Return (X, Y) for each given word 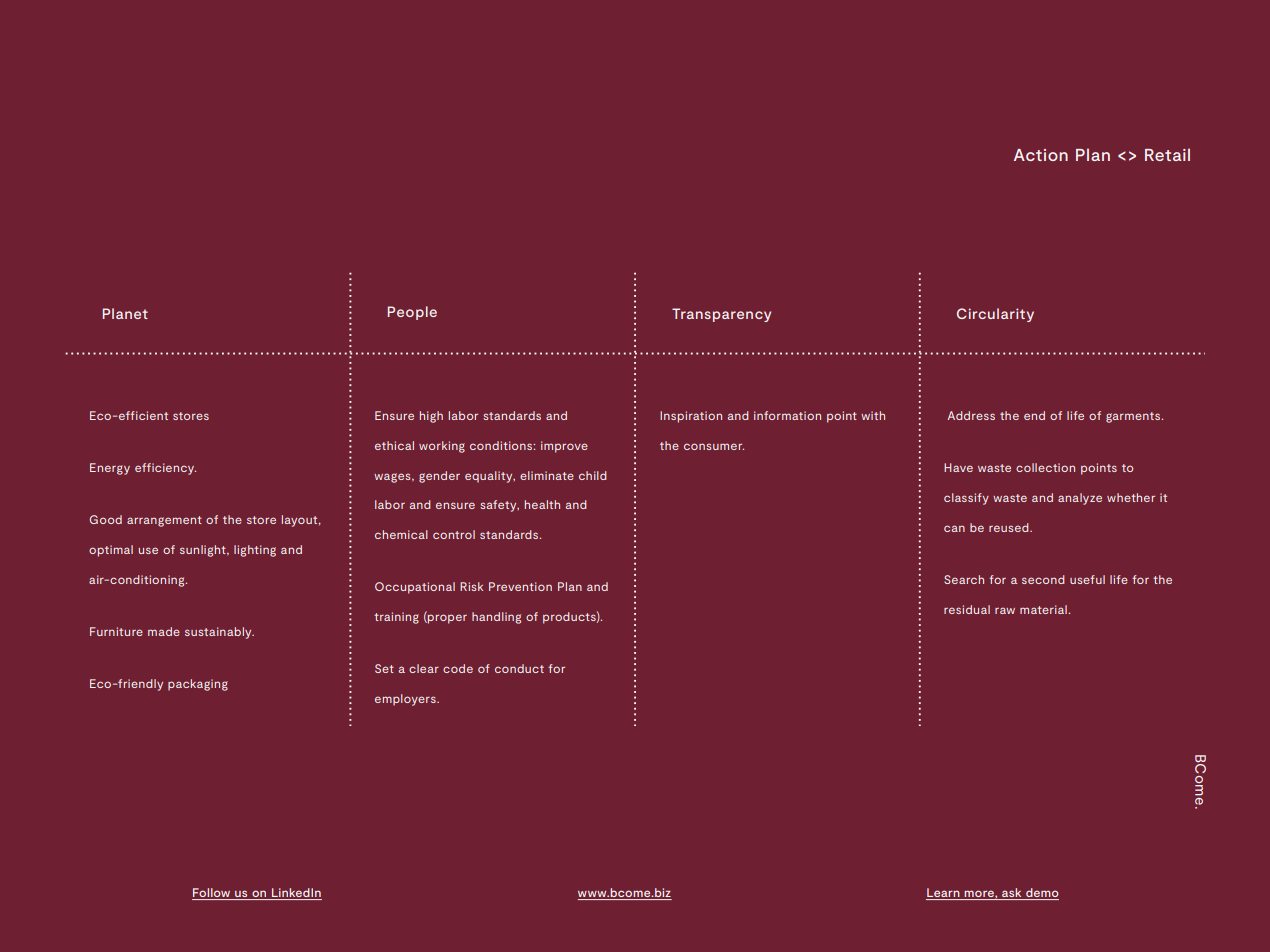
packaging (198, 685)
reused (1010, 527)
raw (1005, 610)
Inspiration (691, 417)
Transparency (721, 315)
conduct (519, 668)
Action (1041, 155)
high (431, 417)
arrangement (164, 521)
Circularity (995, 315)
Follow (212, 894)
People (412, 313)
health (542, 504)
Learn (944, 894)
